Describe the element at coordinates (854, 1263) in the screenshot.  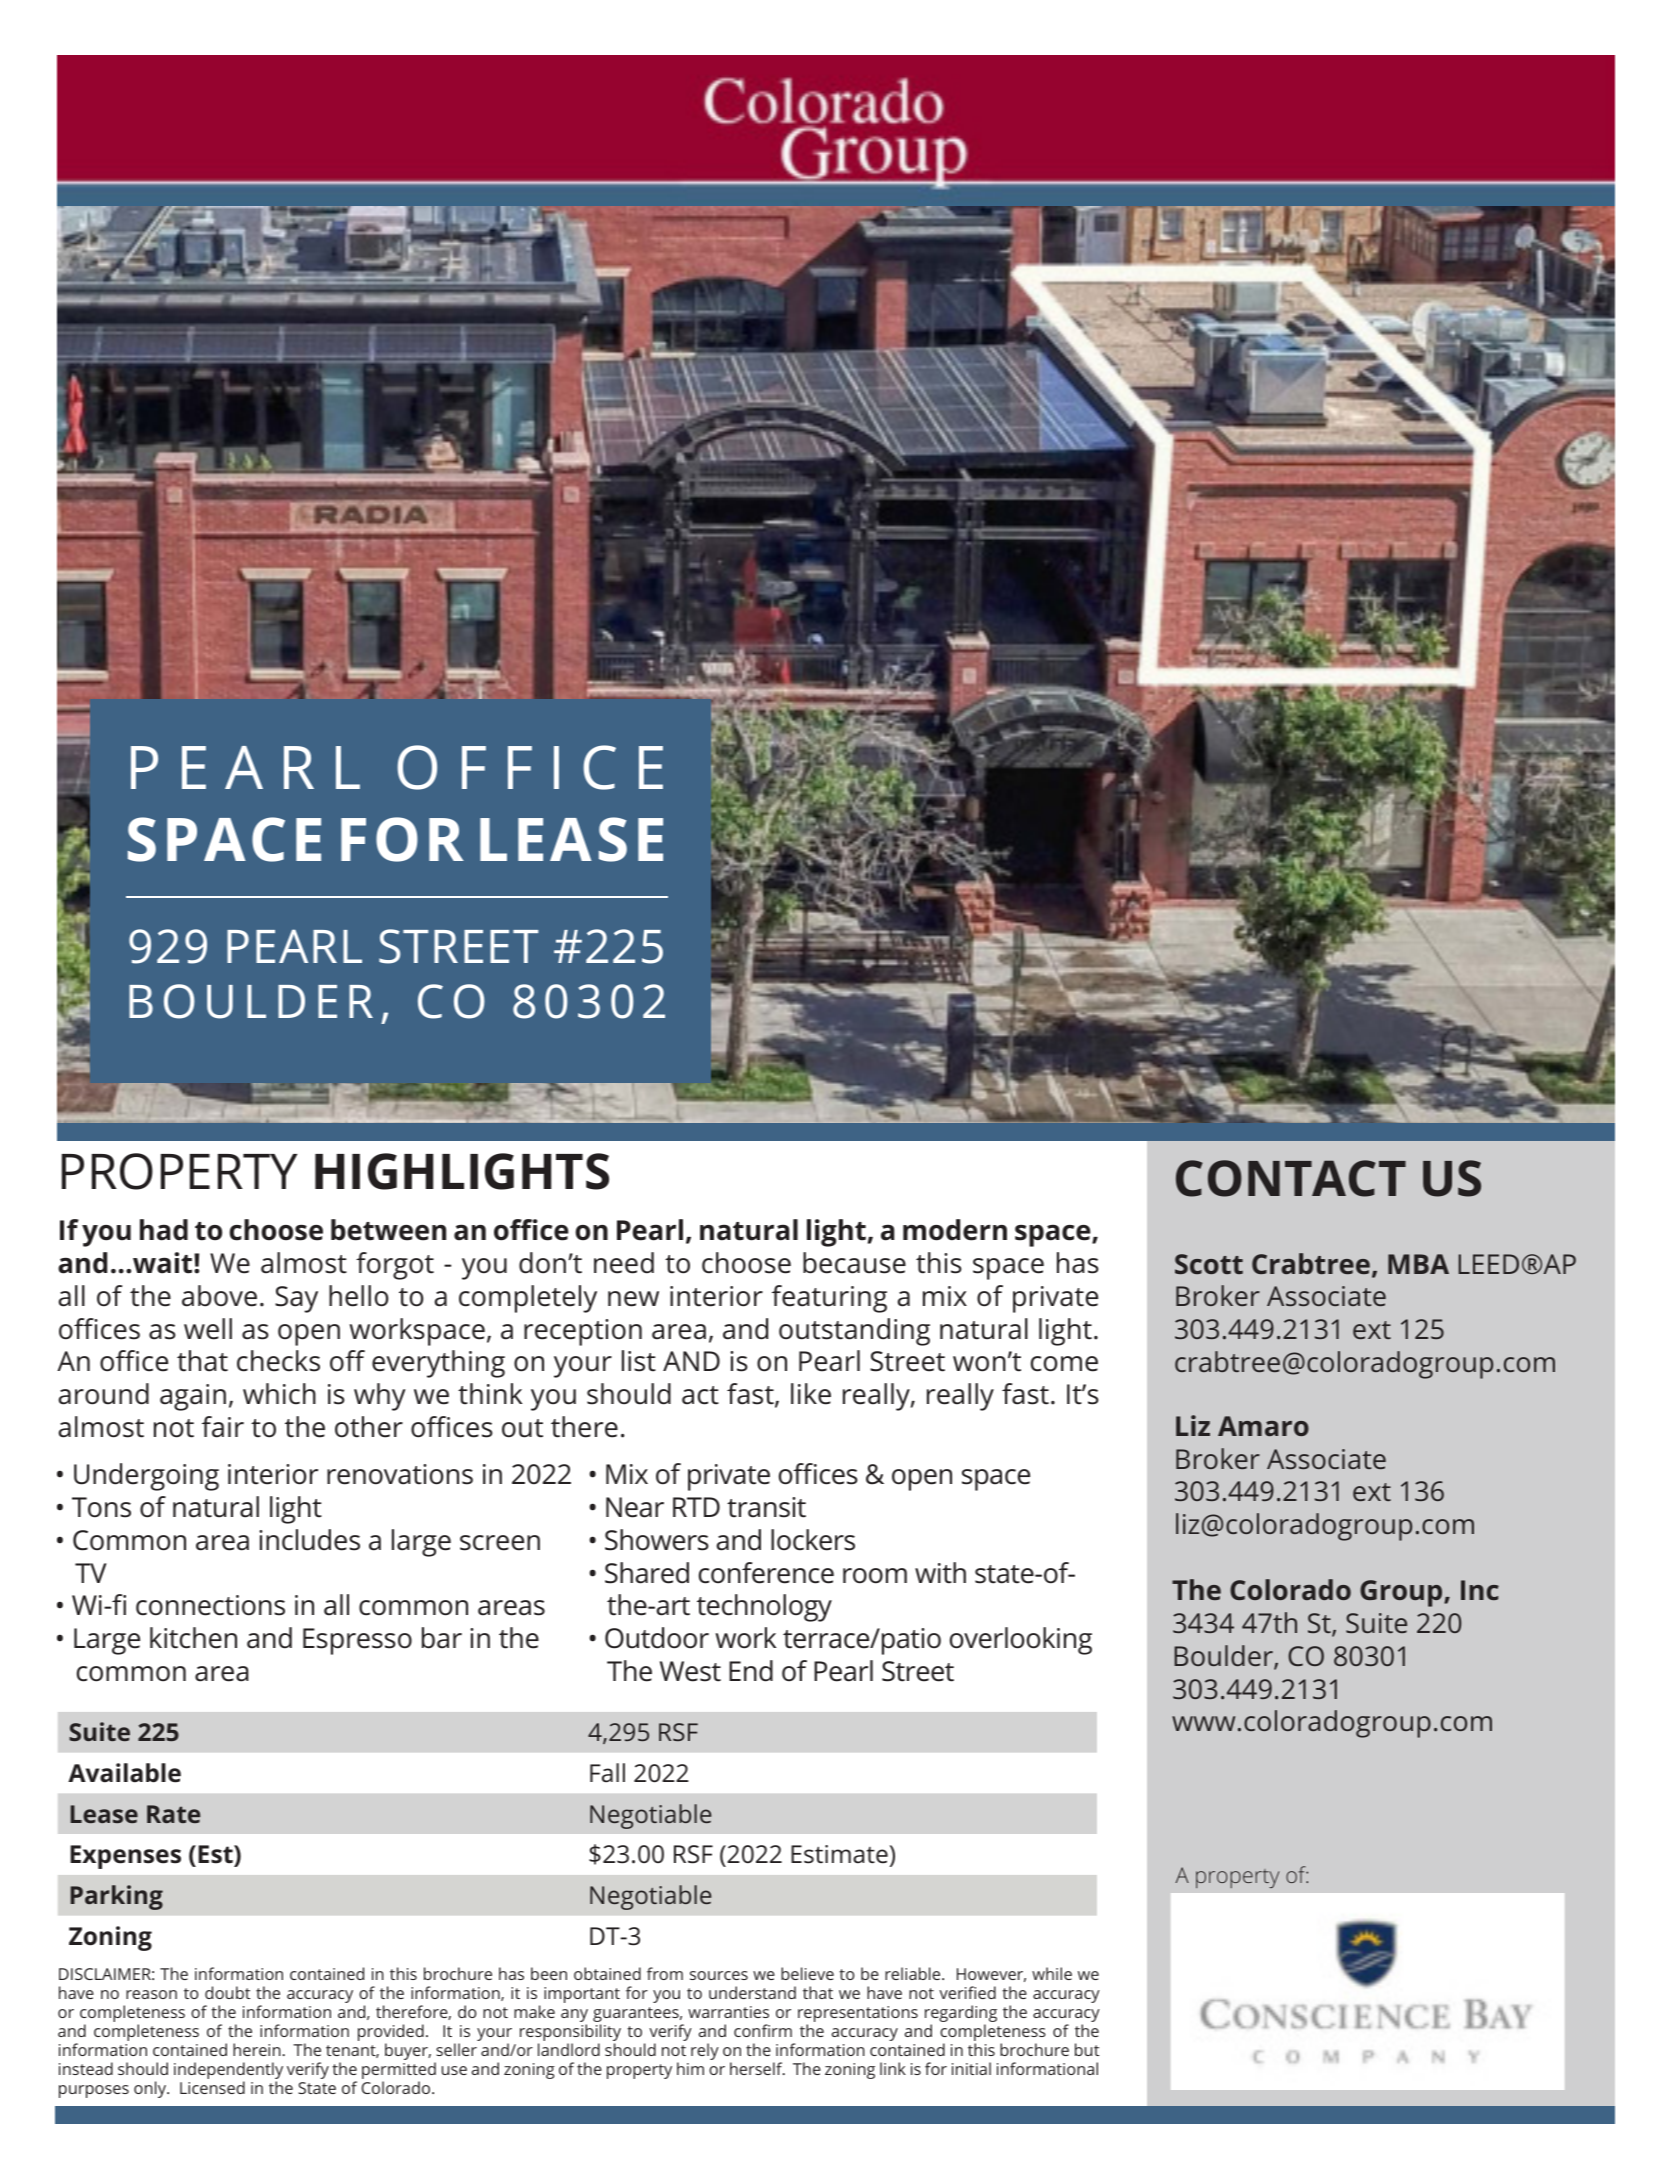
I see `because` at that location.
